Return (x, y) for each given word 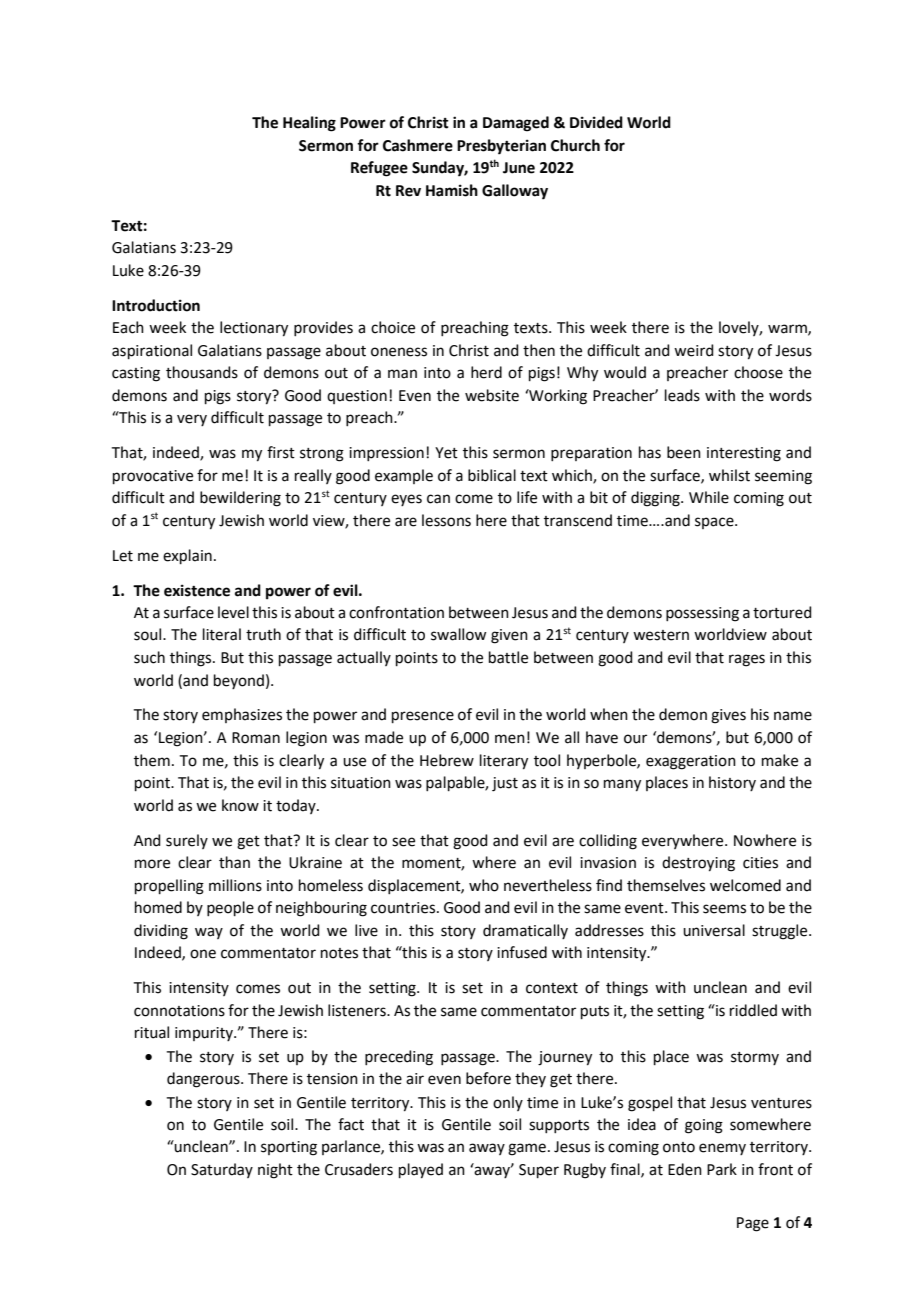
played (421, 1171)
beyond (239, 681)
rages (747, 660)
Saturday (222, 1170)
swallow (458, 634)
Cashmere (418, 145)
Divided (596, 122)
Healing (309, 124)
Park (722, 1169)
